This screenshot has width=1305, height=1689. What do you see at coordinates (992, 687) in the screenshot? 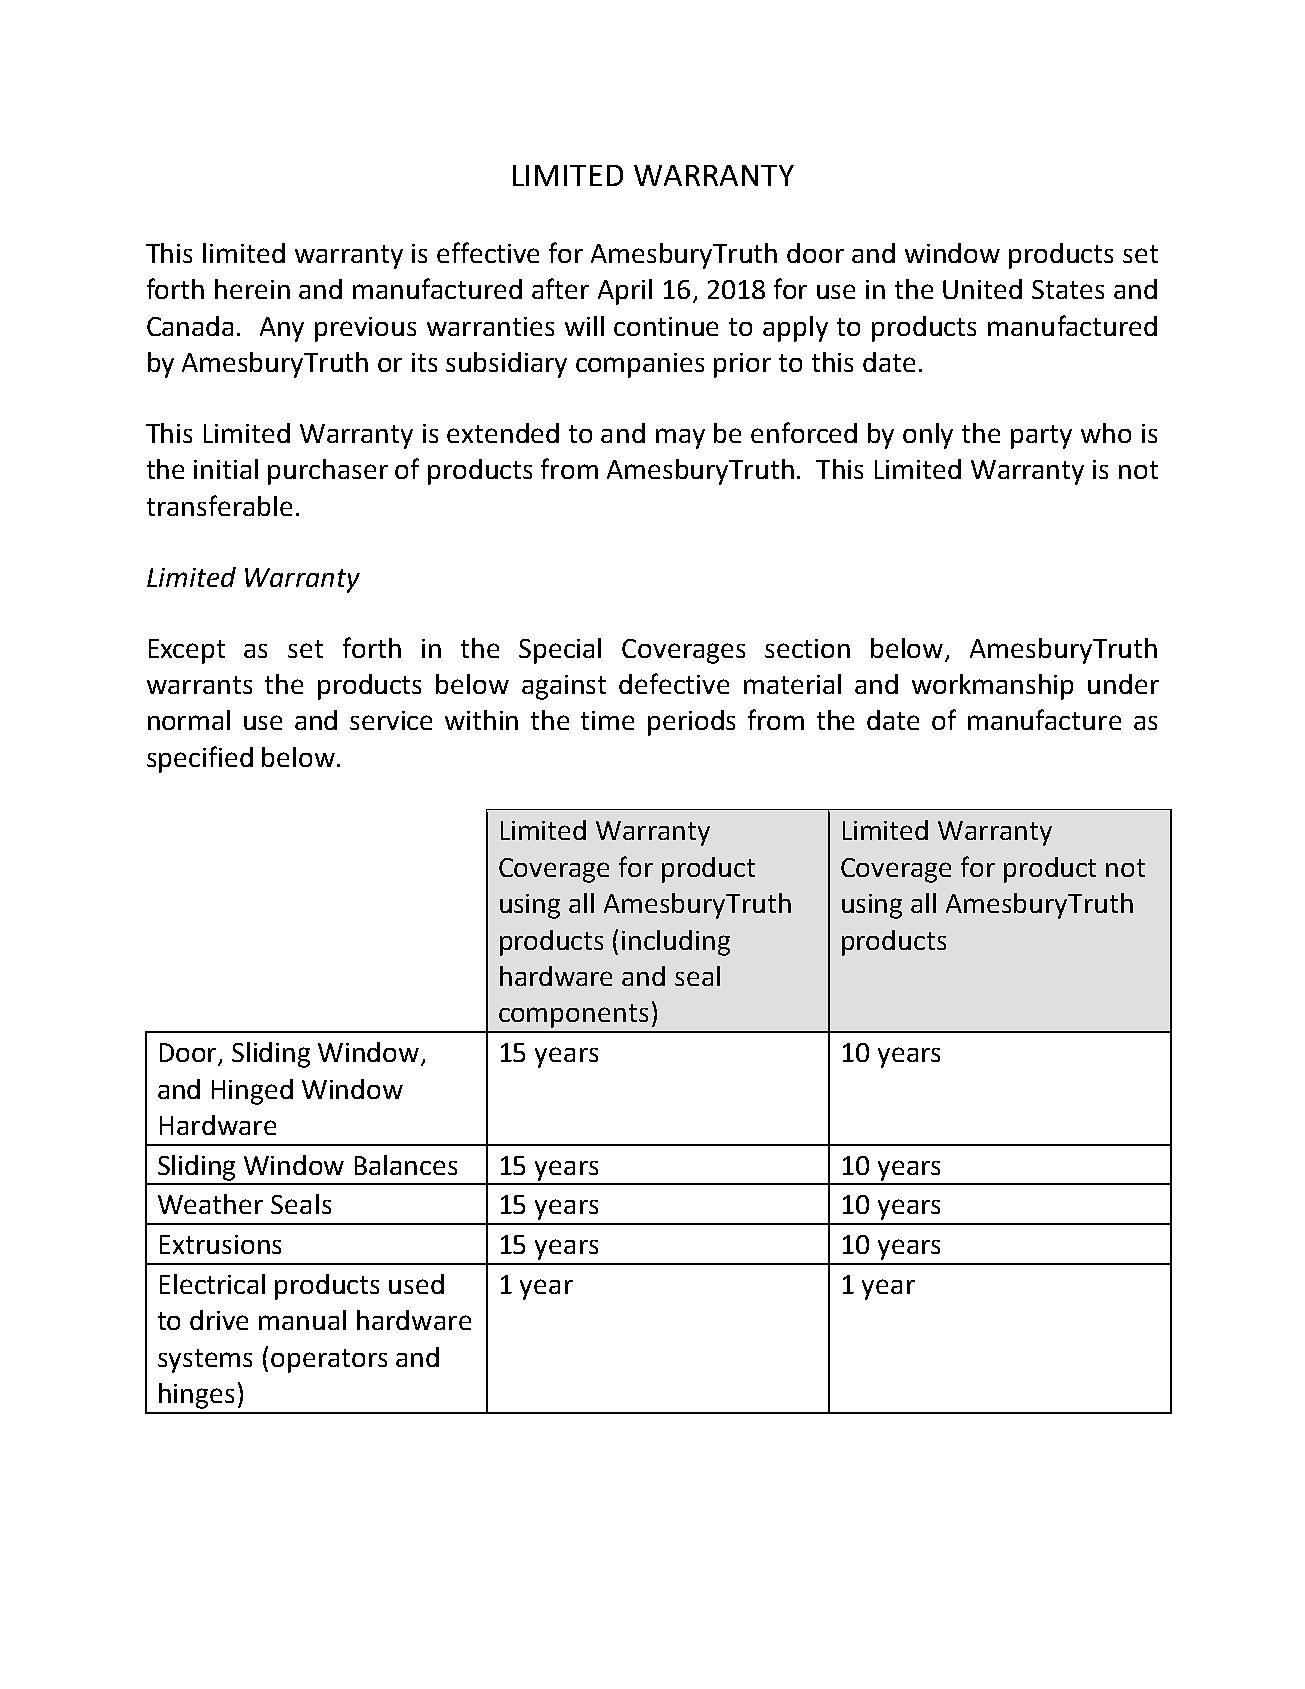
I see `workmanship` at bounding box center [992, 687].
